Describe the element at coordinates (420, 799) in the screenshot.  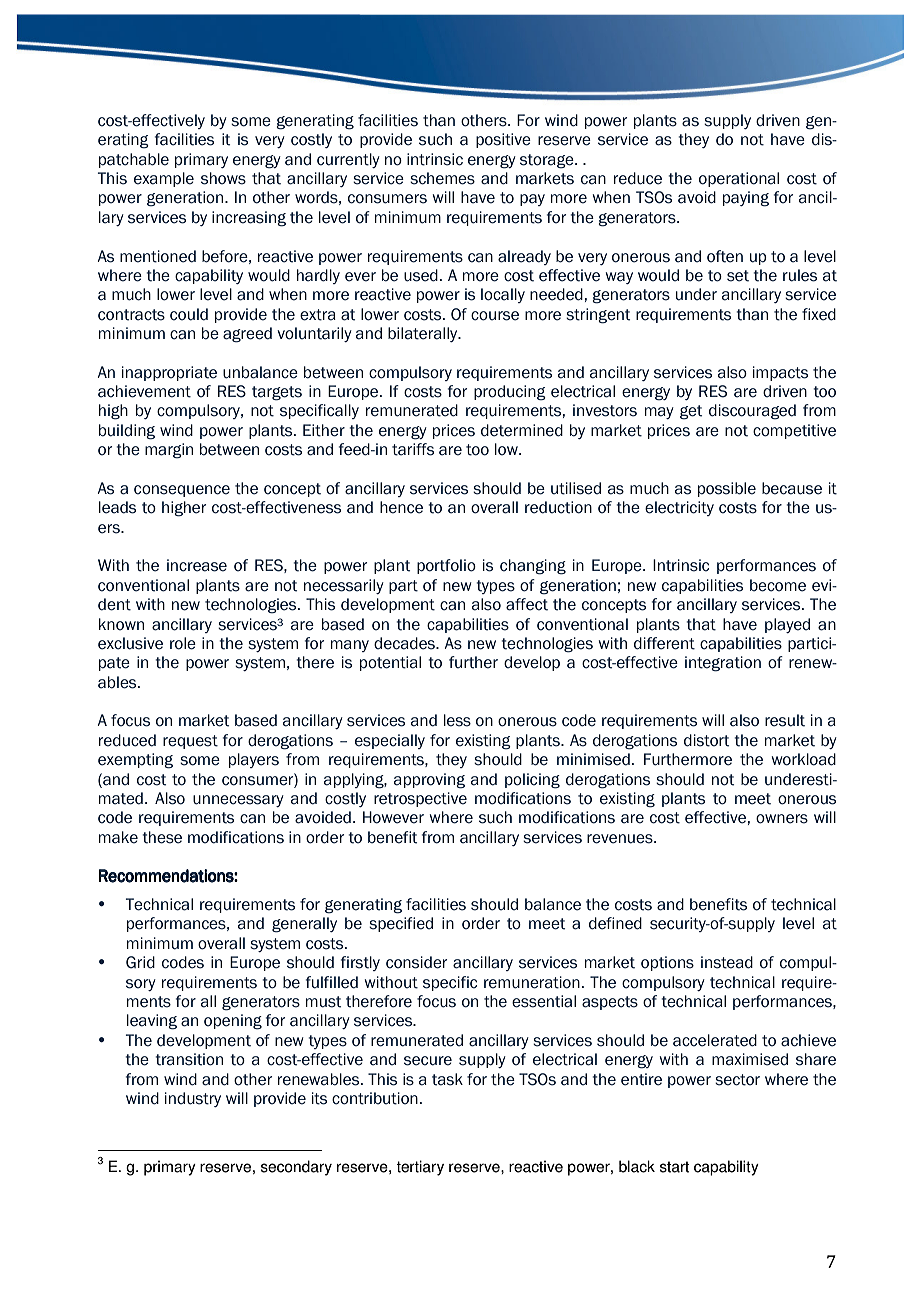
I see `retrospective` at that location.
